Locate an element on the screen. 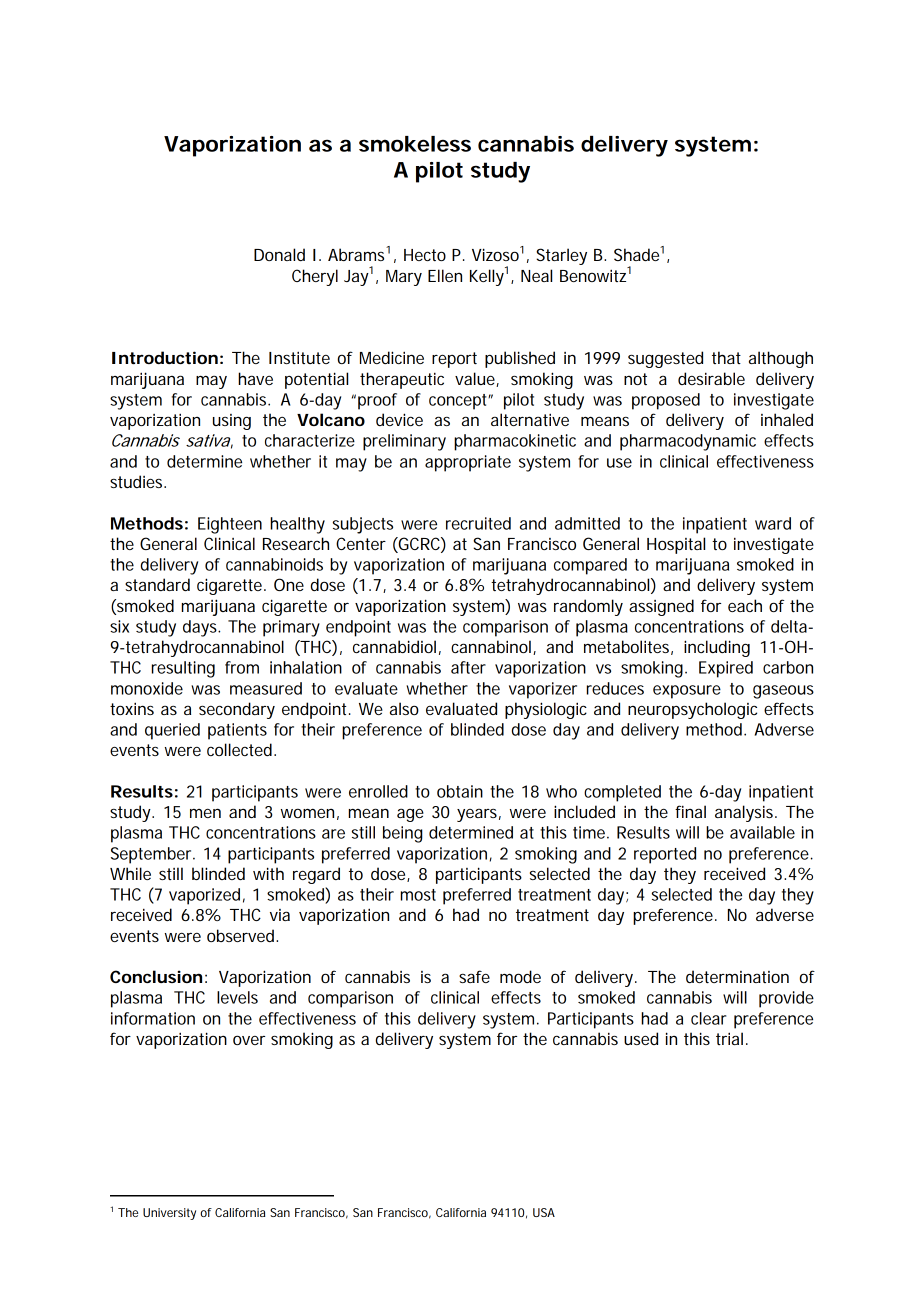 The height and width of the screenshot is (1308, 924). pharmacodynamic is located at coordinates (688, 442).
